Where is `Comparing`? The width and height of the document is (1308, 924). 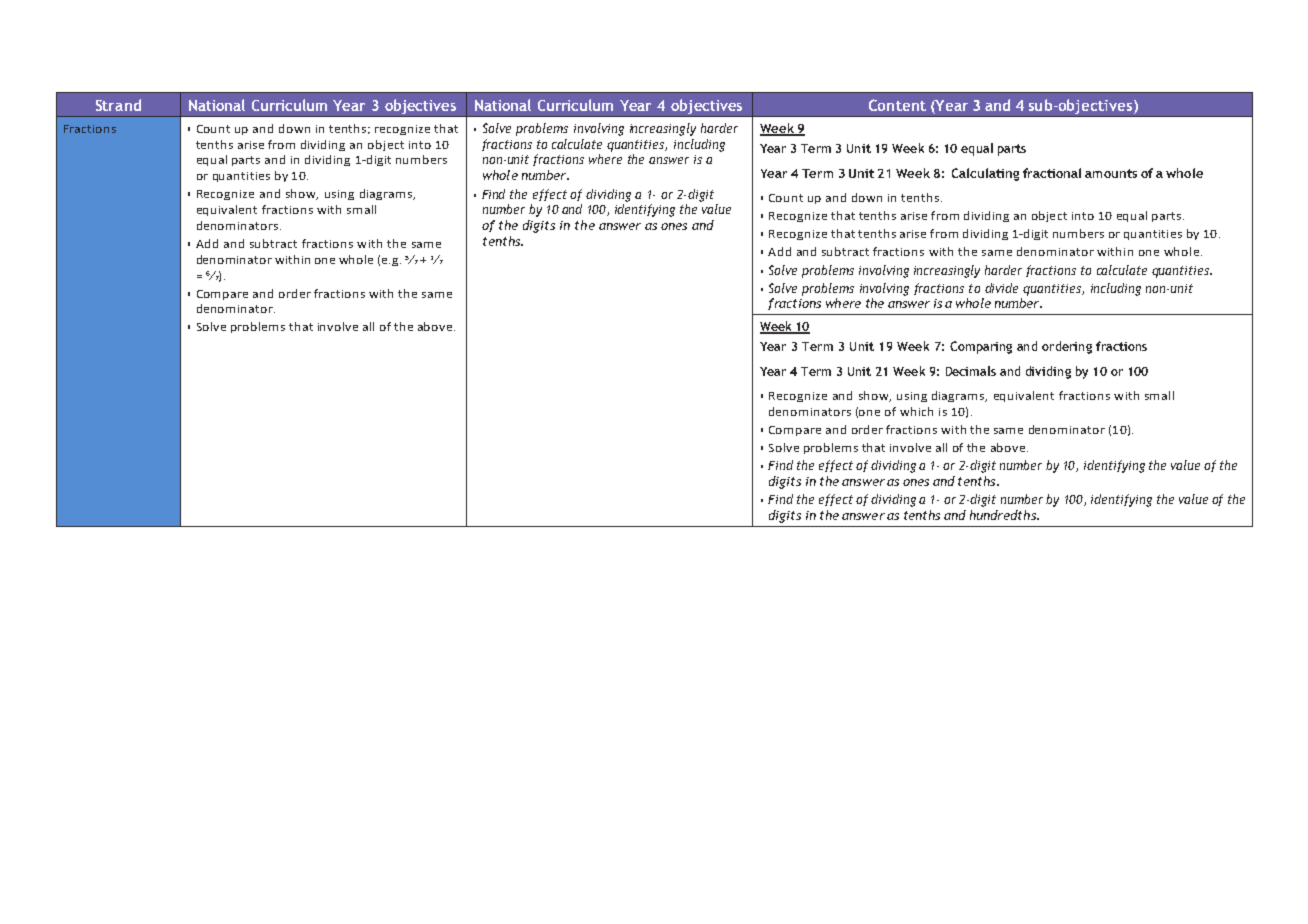 Comparing is located at coordinates (981, 347).
